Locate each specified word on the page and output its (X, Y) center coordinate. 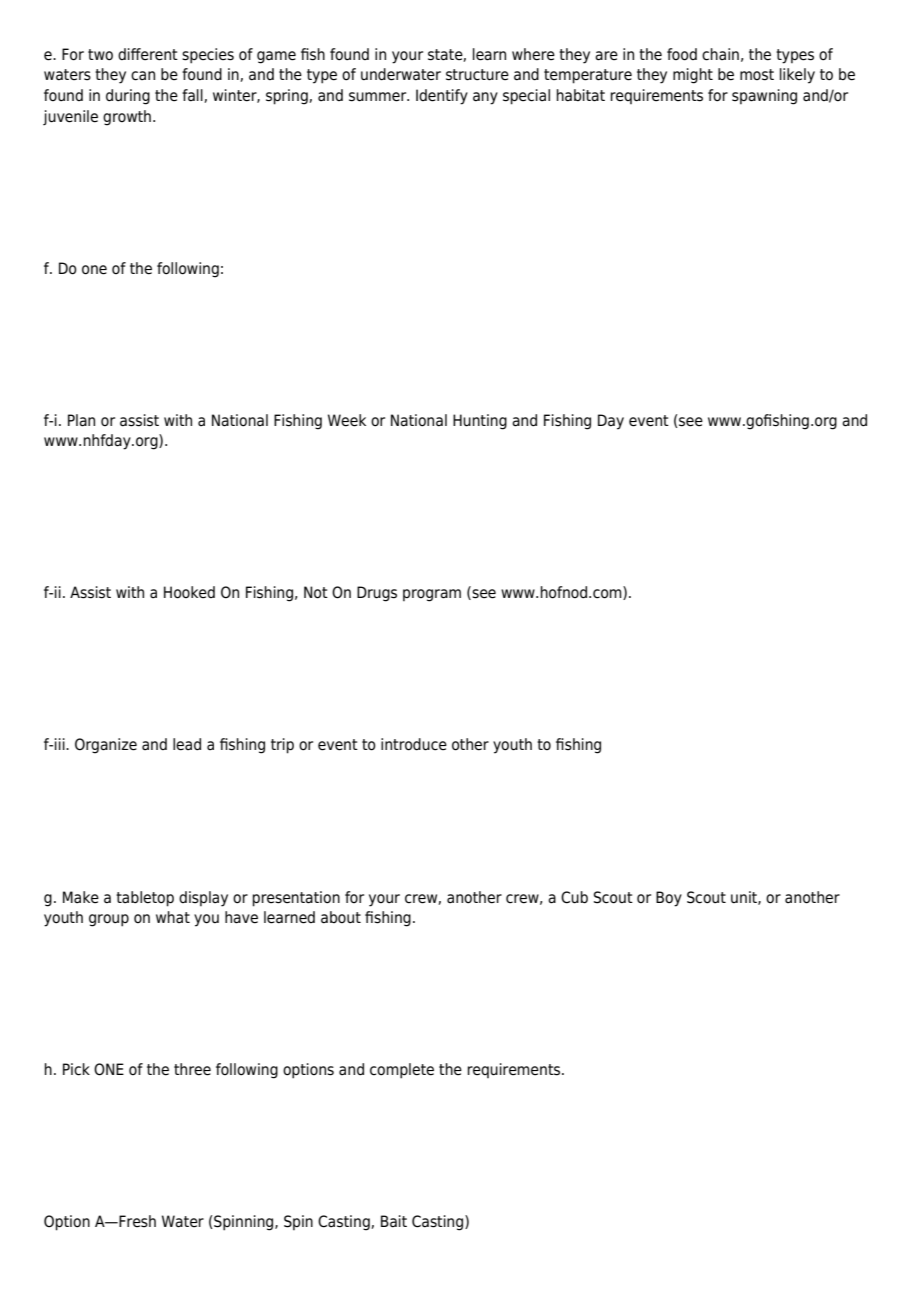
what (173, 917)
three (192, 1069)
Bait (394, 1221)
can (143, 76)
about (341, 917)
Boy (669, 899)
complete (402, 1071)
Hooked (189, 592)
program (432, 595)
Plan (81, 420)
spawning (764, 97)
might (693, 76)
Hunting (480, 422)
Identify (442, 97)
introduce (414, 744)
